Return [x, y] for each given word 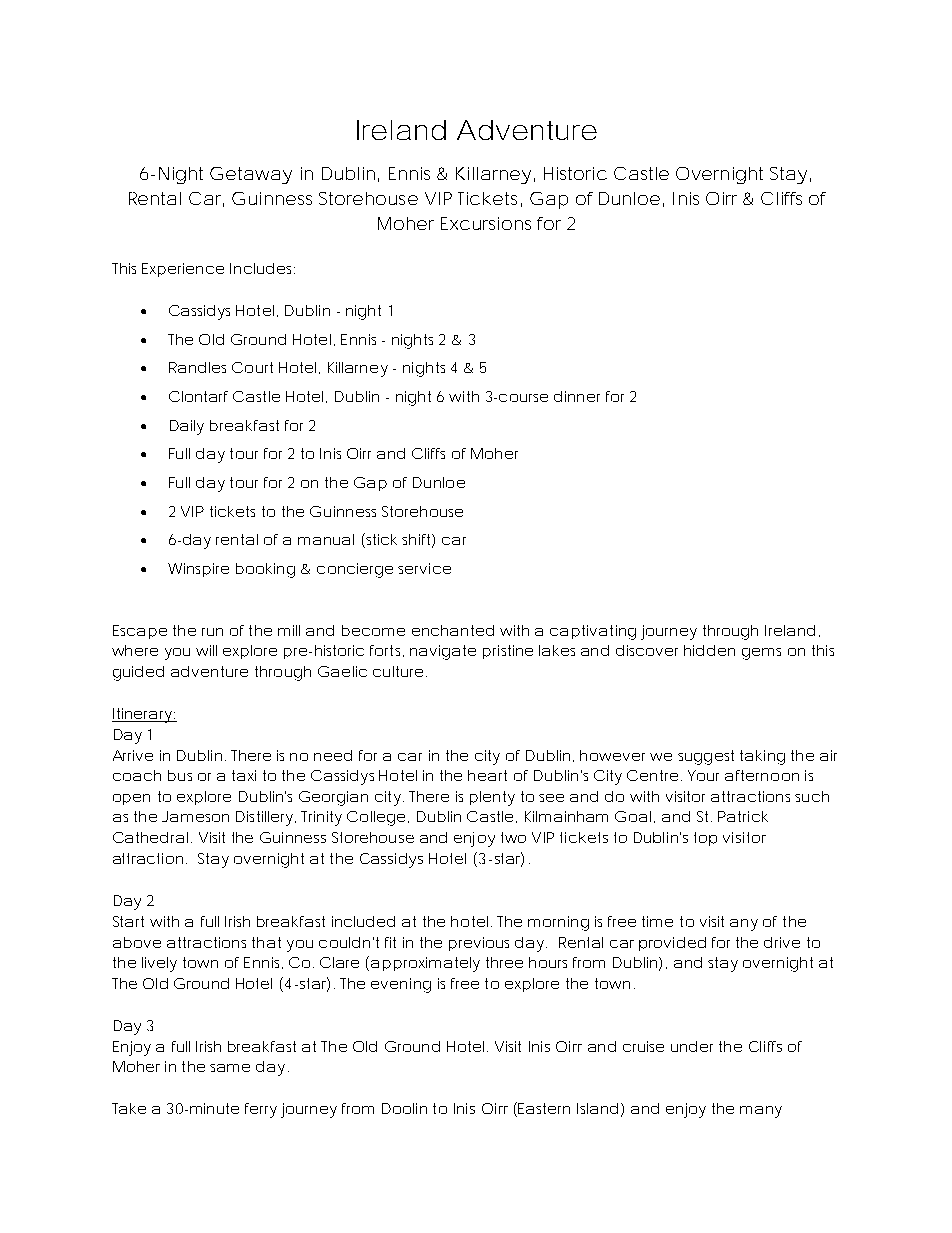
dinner [577, 396]
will [206, 650]
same [230, 1068]
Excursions [486, 223]
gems [761, 654]
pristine [508, 652]
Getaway [251, 175]
